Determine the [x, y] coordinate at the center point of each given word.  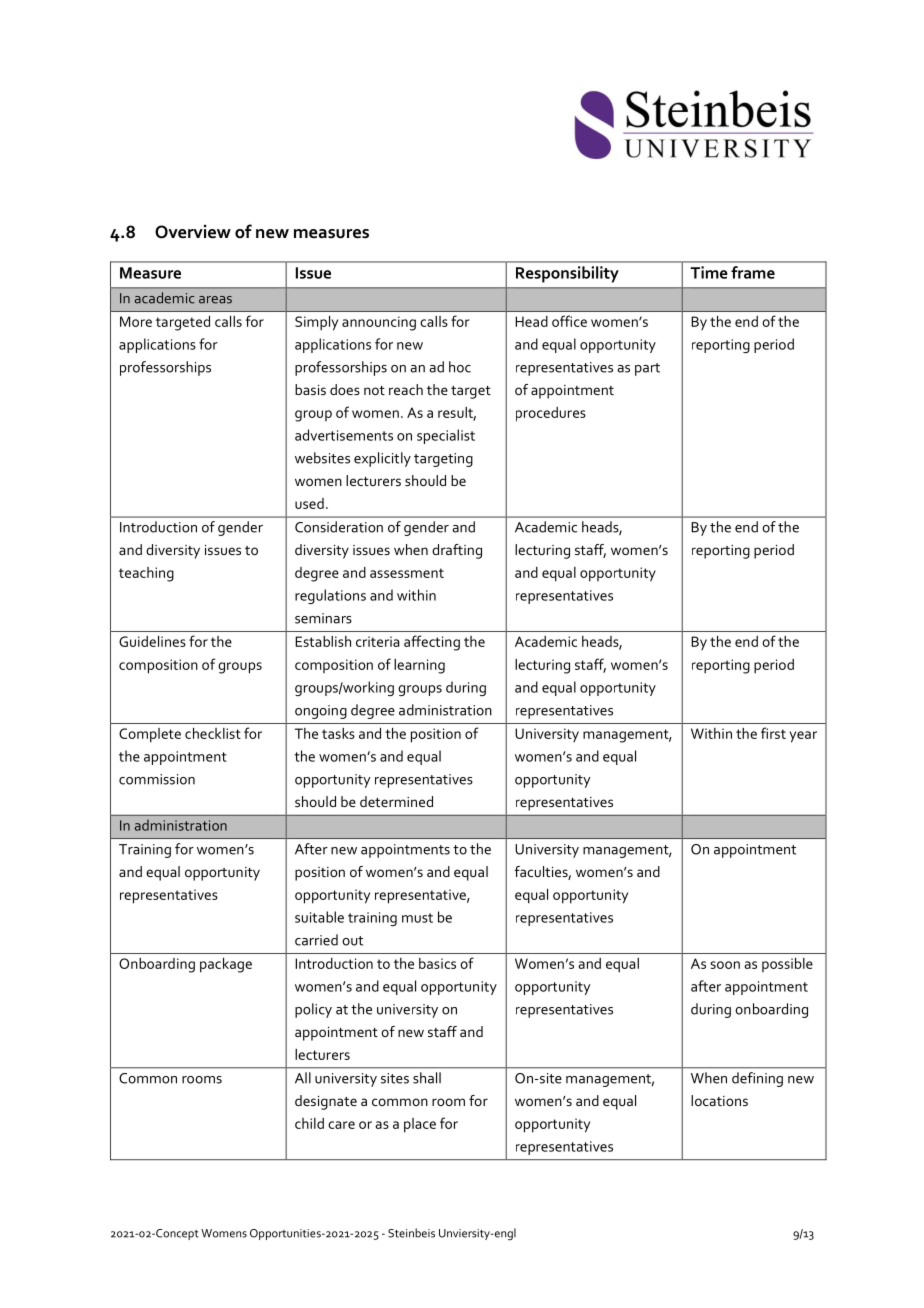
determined [396, 801]
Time [709, 272]
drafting [457, 551]
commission [157, 779]
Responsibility [567, 274]
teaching [146, 574]
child [309, 1123]
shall [427, 1078]
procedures [551, 414]
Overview [193, 232]
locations [719, 1100]
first [773, 733]
